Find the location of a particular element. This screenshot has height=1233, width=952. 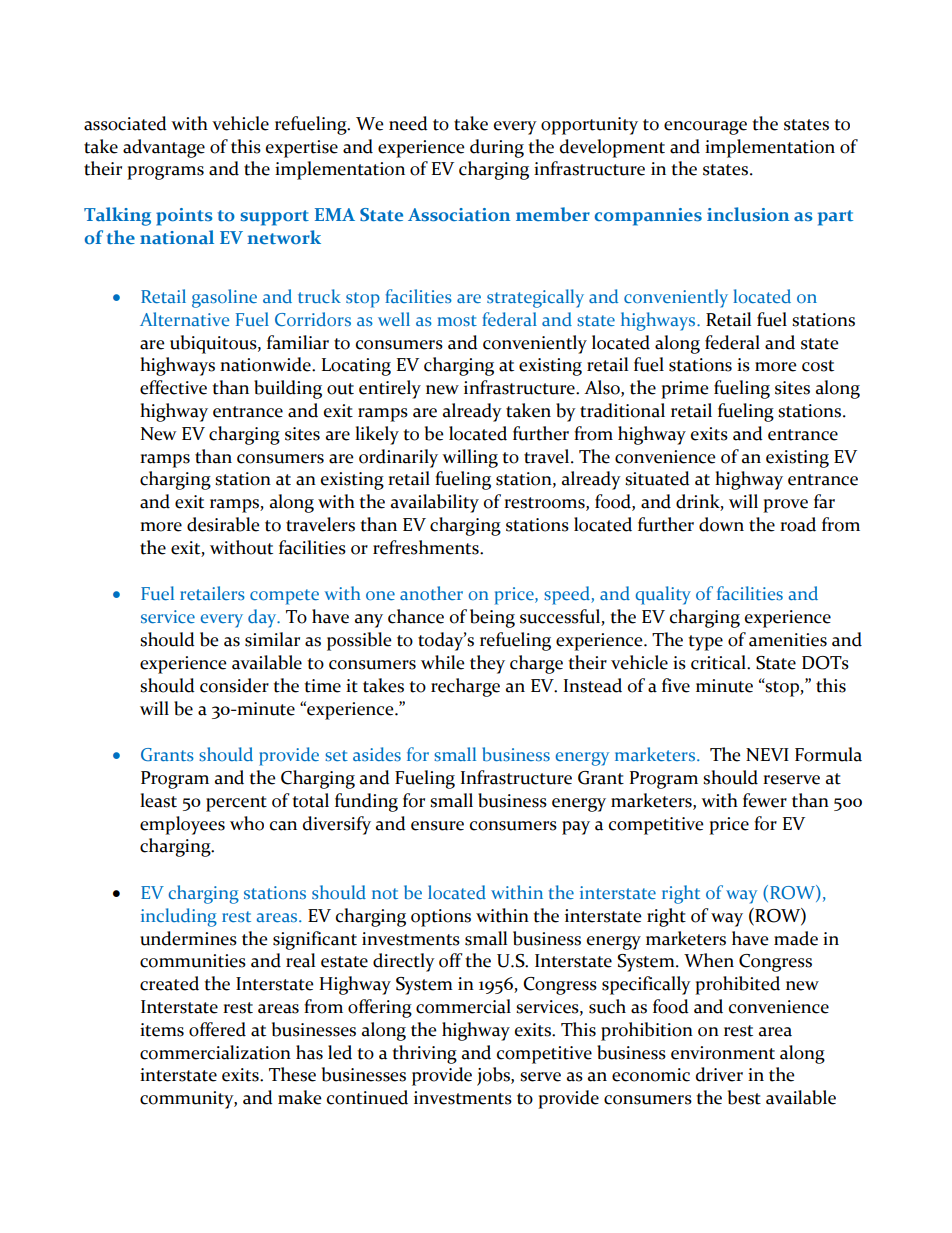

during is located at coordinates (497, 148).
